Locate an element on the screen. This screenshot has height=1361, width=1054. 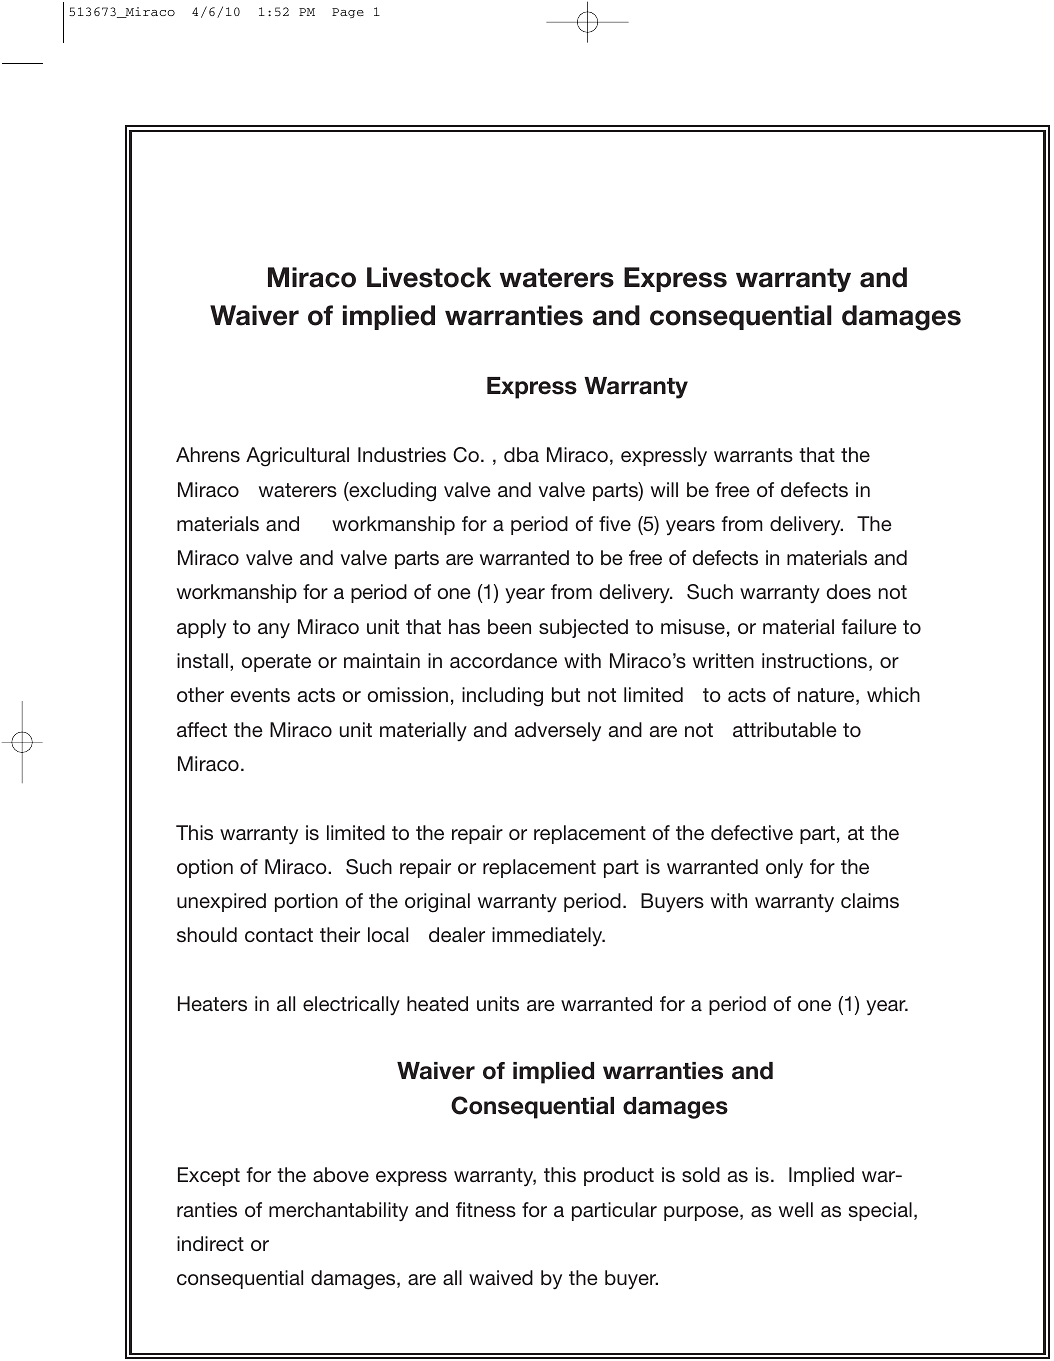
warrants is located at coordinates (753, 455).
